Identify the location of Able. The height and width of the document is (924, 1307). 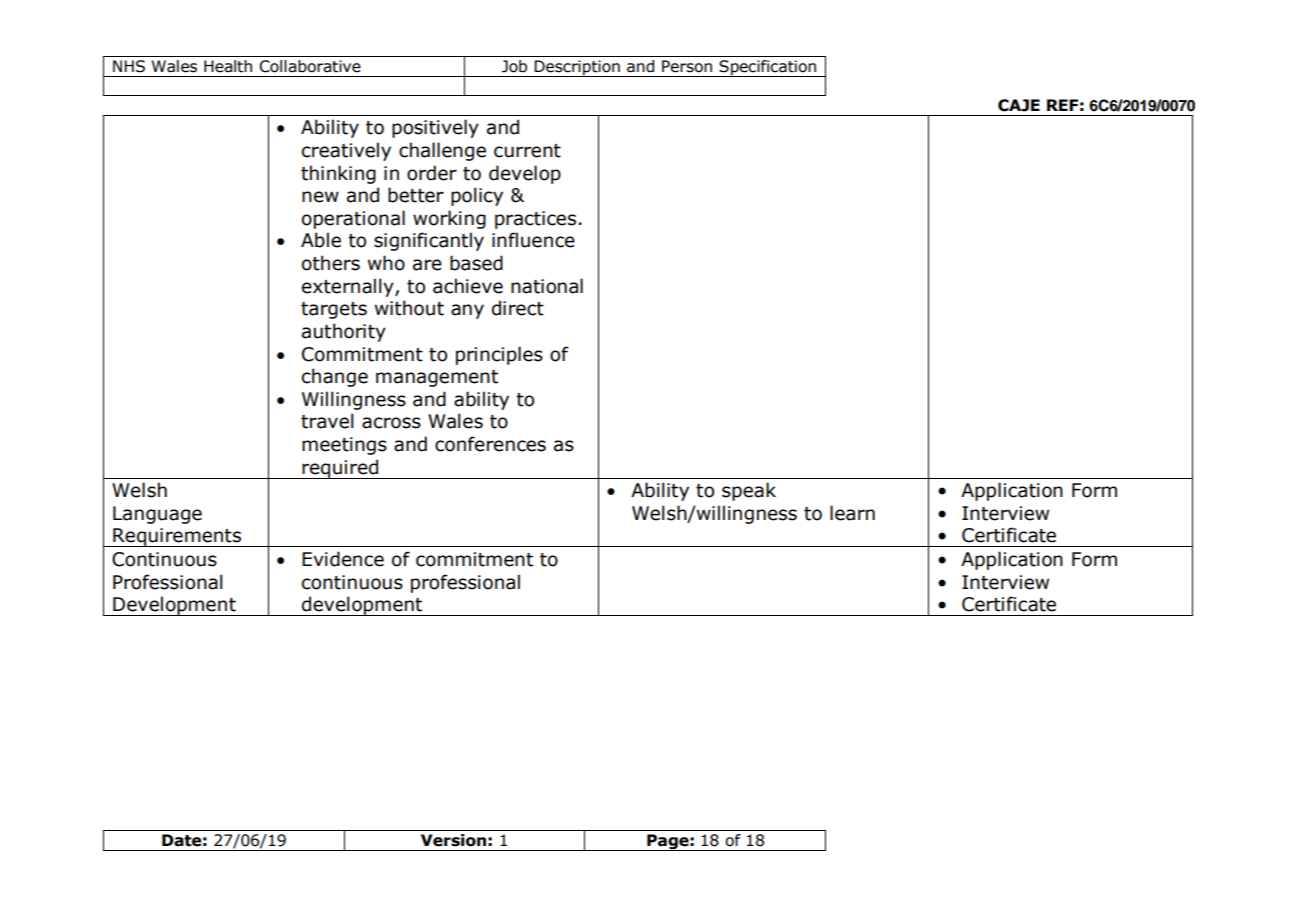
(321, 240).
